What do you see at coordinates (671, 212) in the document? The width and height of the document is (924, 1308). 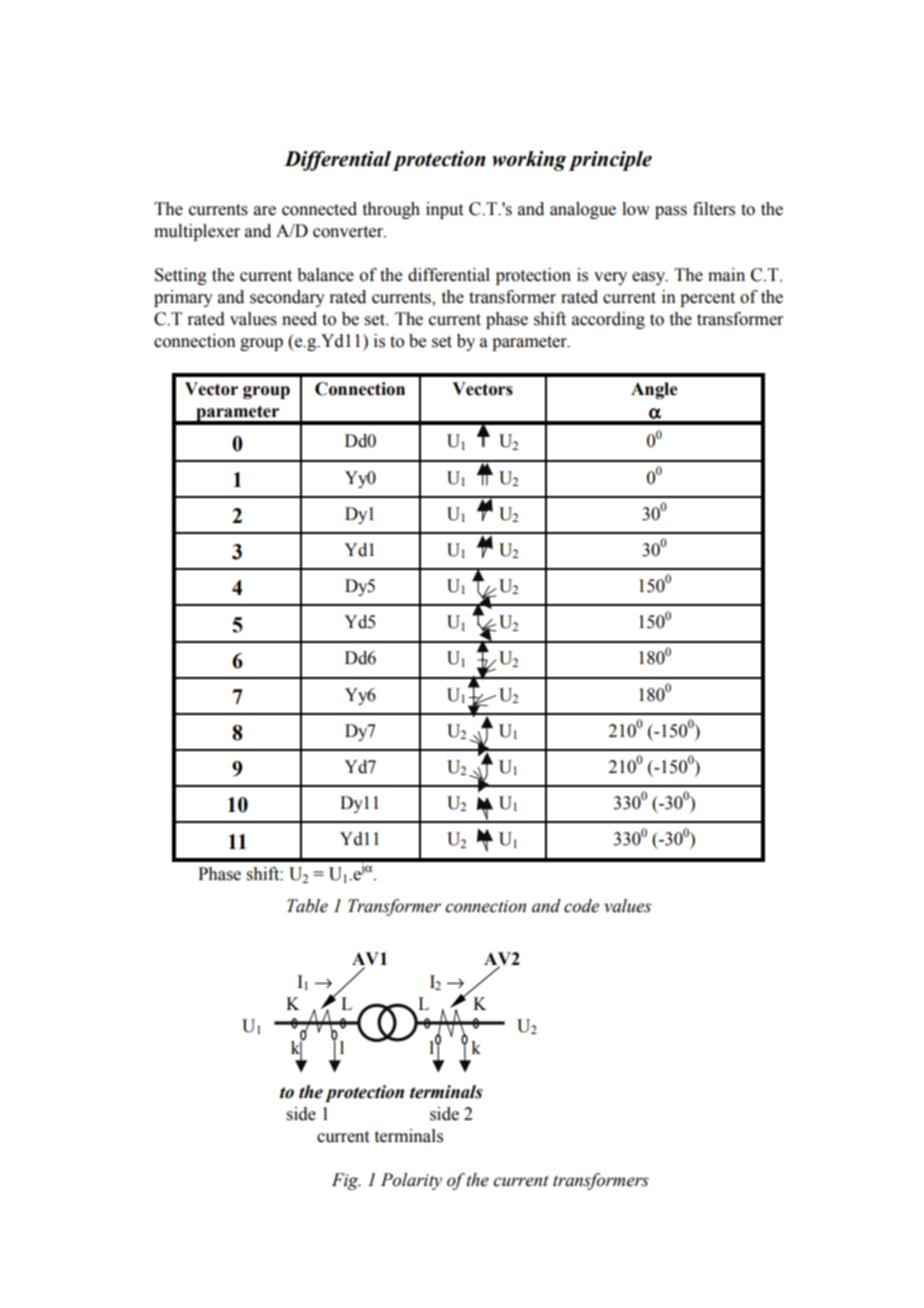 I see `pass` at bounding box center [671, 212].
